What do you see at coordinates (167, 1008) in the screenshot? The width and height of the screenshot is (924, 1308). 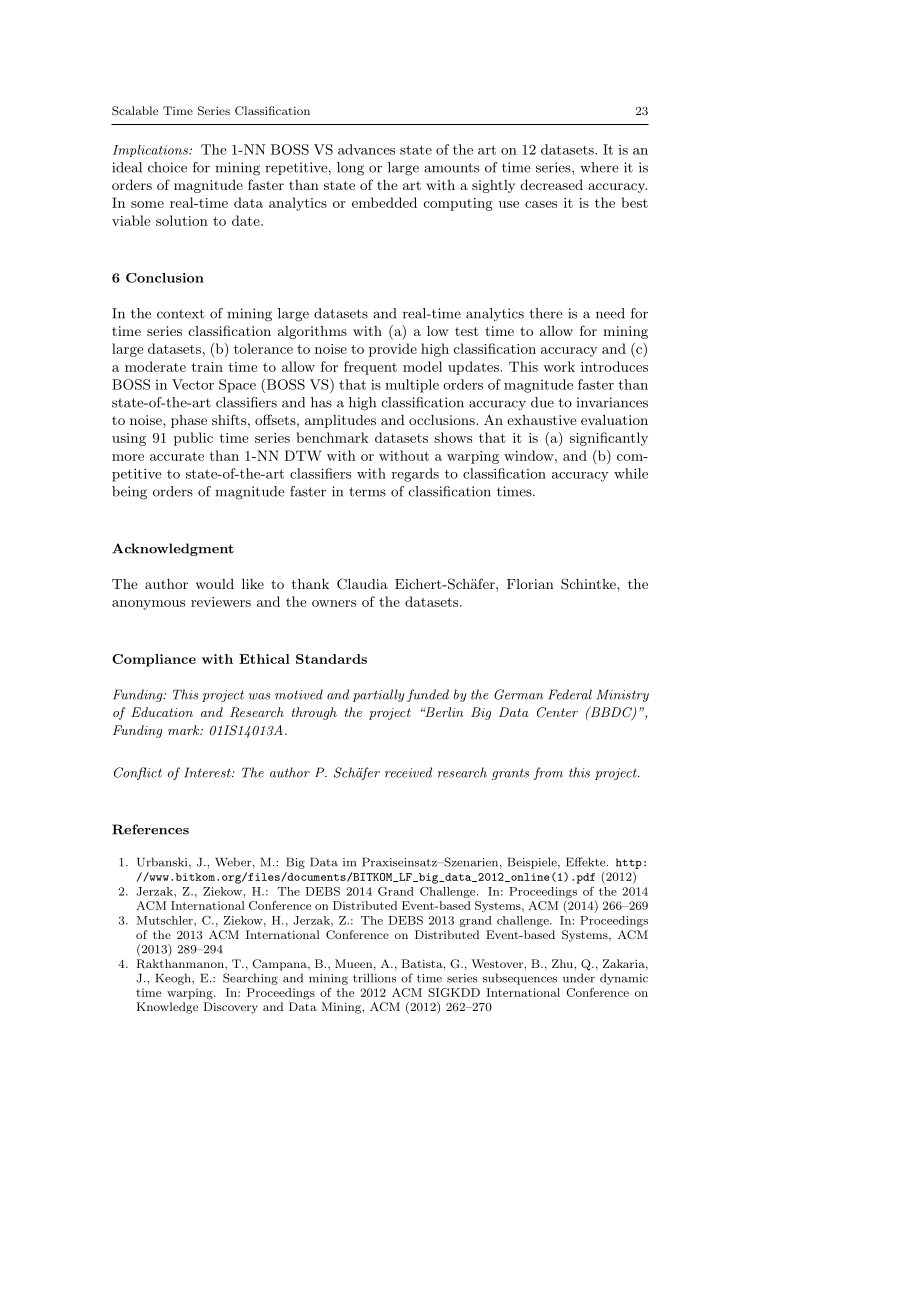 I see `Knowledge` at bounding box center [167, 1008].
